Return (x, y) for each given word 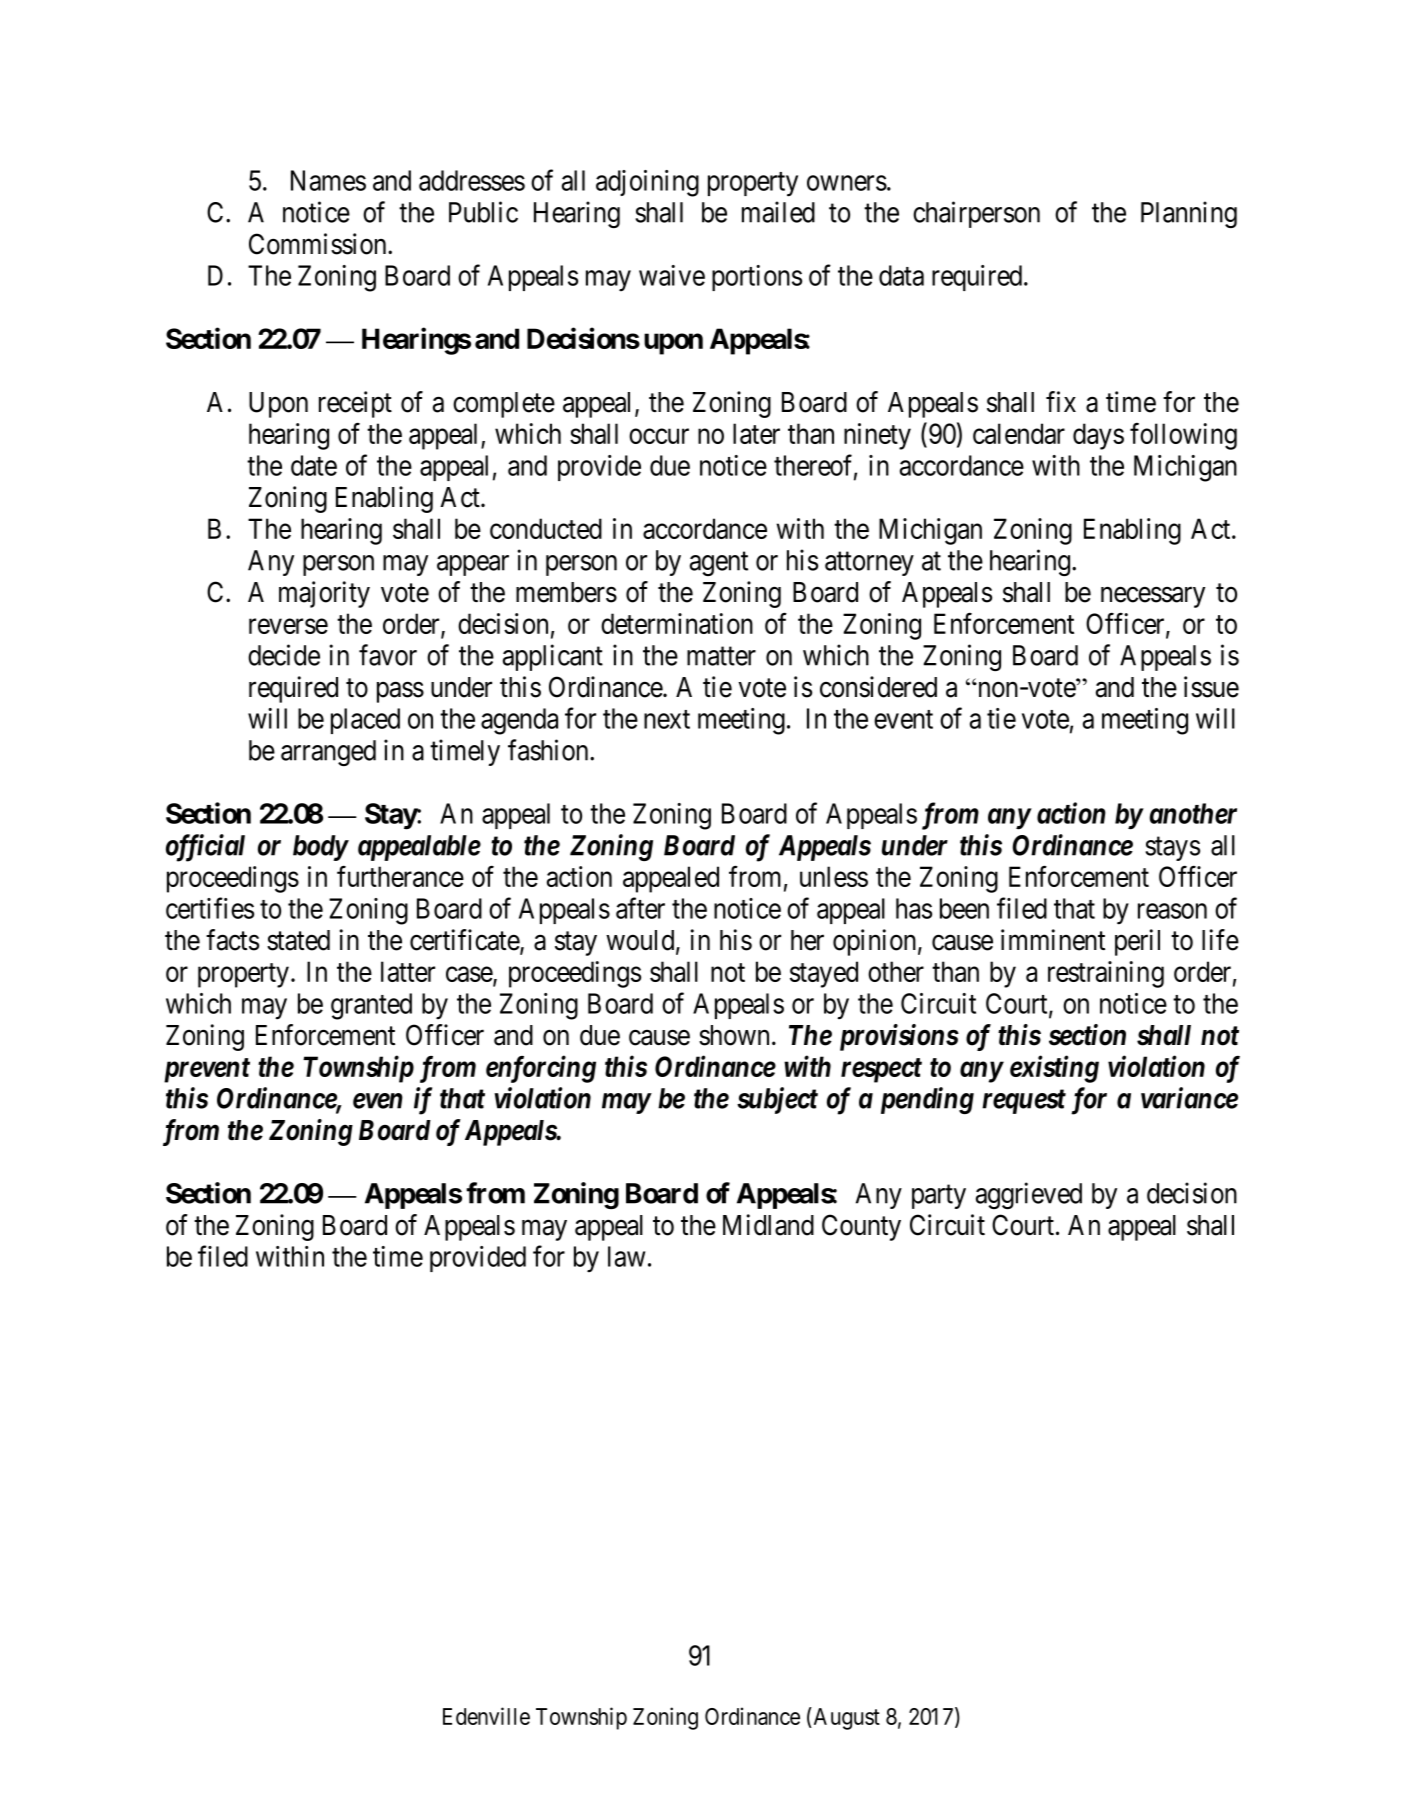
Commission (319, 244)
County (861, 1227)
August (845, 1718)
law (626, 1256)
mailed (778, 212)
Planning (1189, 214)
